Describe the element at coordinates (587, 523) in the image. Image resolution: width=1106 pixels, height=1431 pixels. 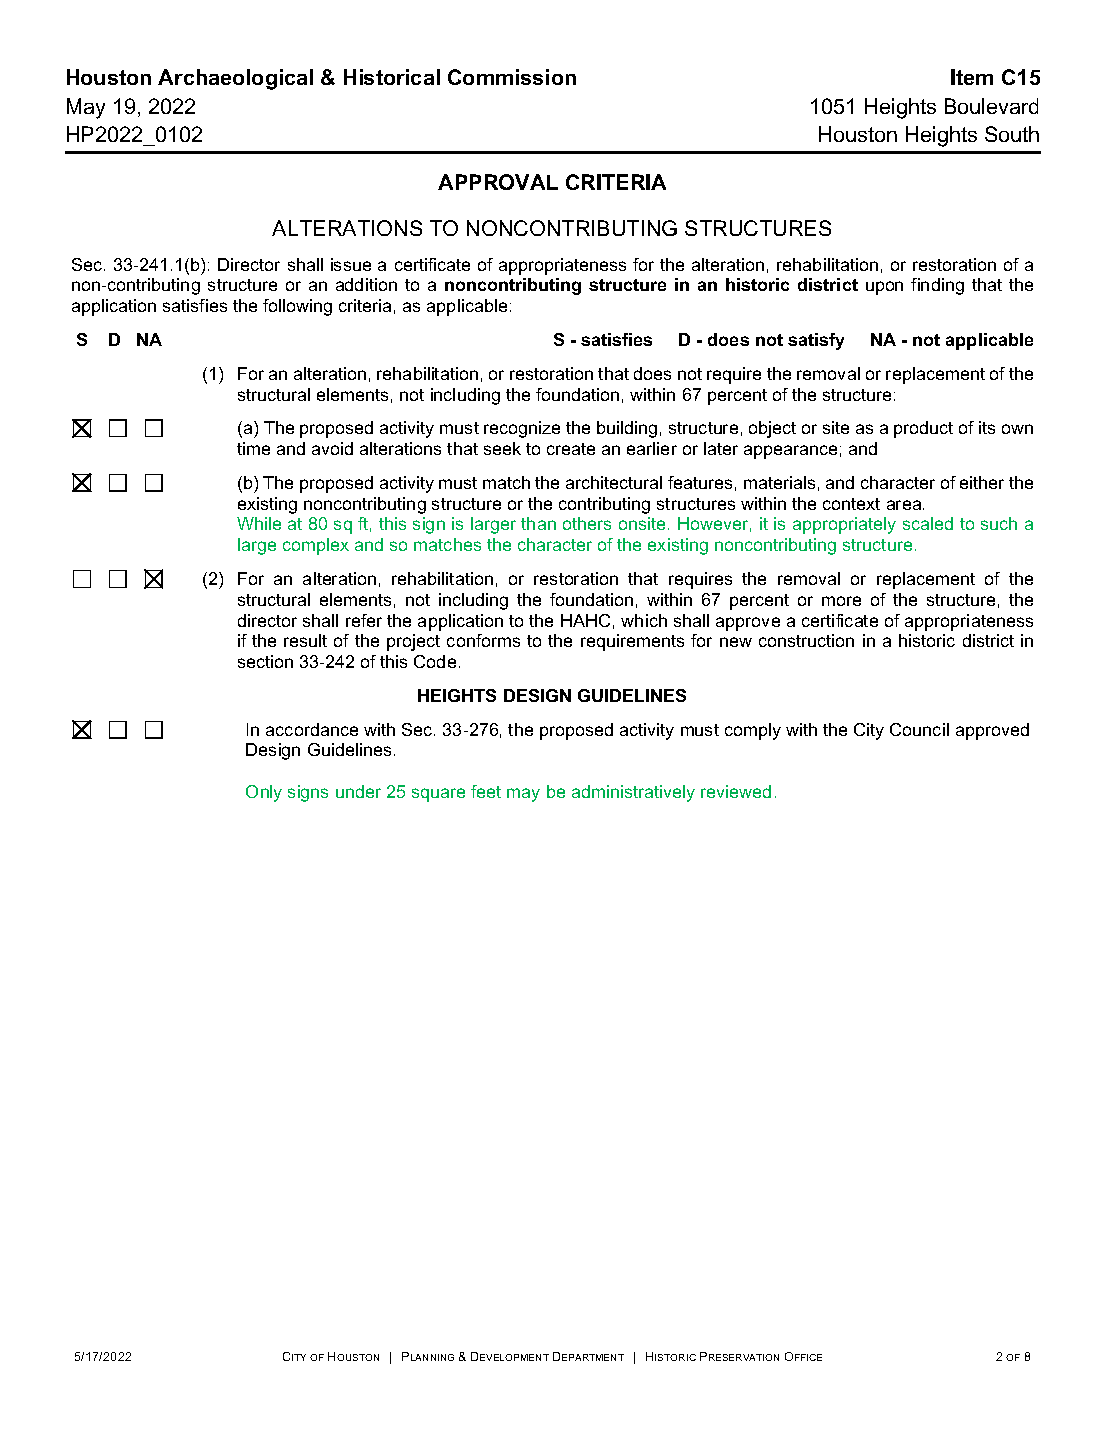
I see `others` at that location.
